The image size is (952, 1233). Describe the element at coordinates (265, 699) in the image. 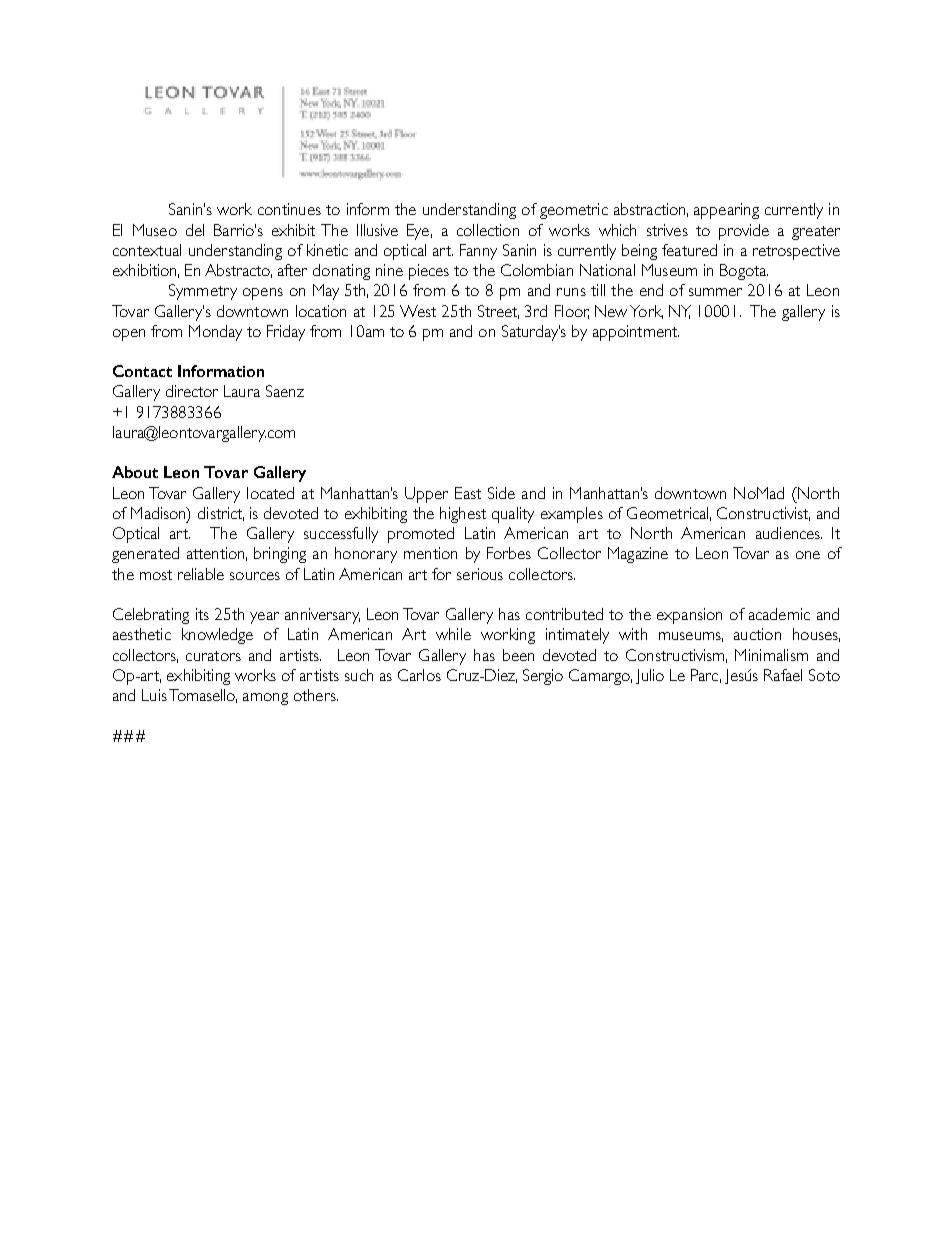

I see `among` at that location.
